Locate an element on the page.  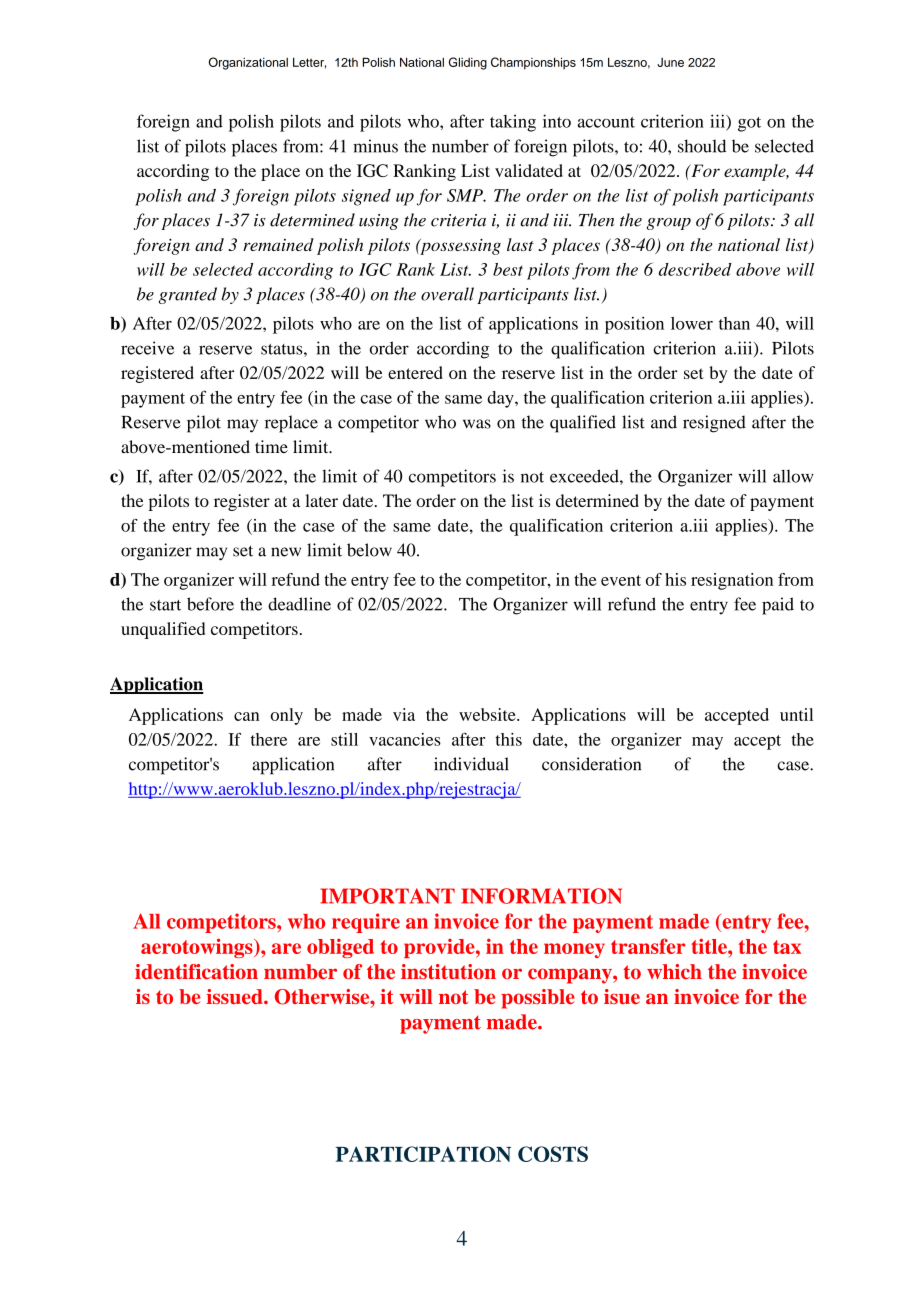
got is located at coordinates (749, 124).
